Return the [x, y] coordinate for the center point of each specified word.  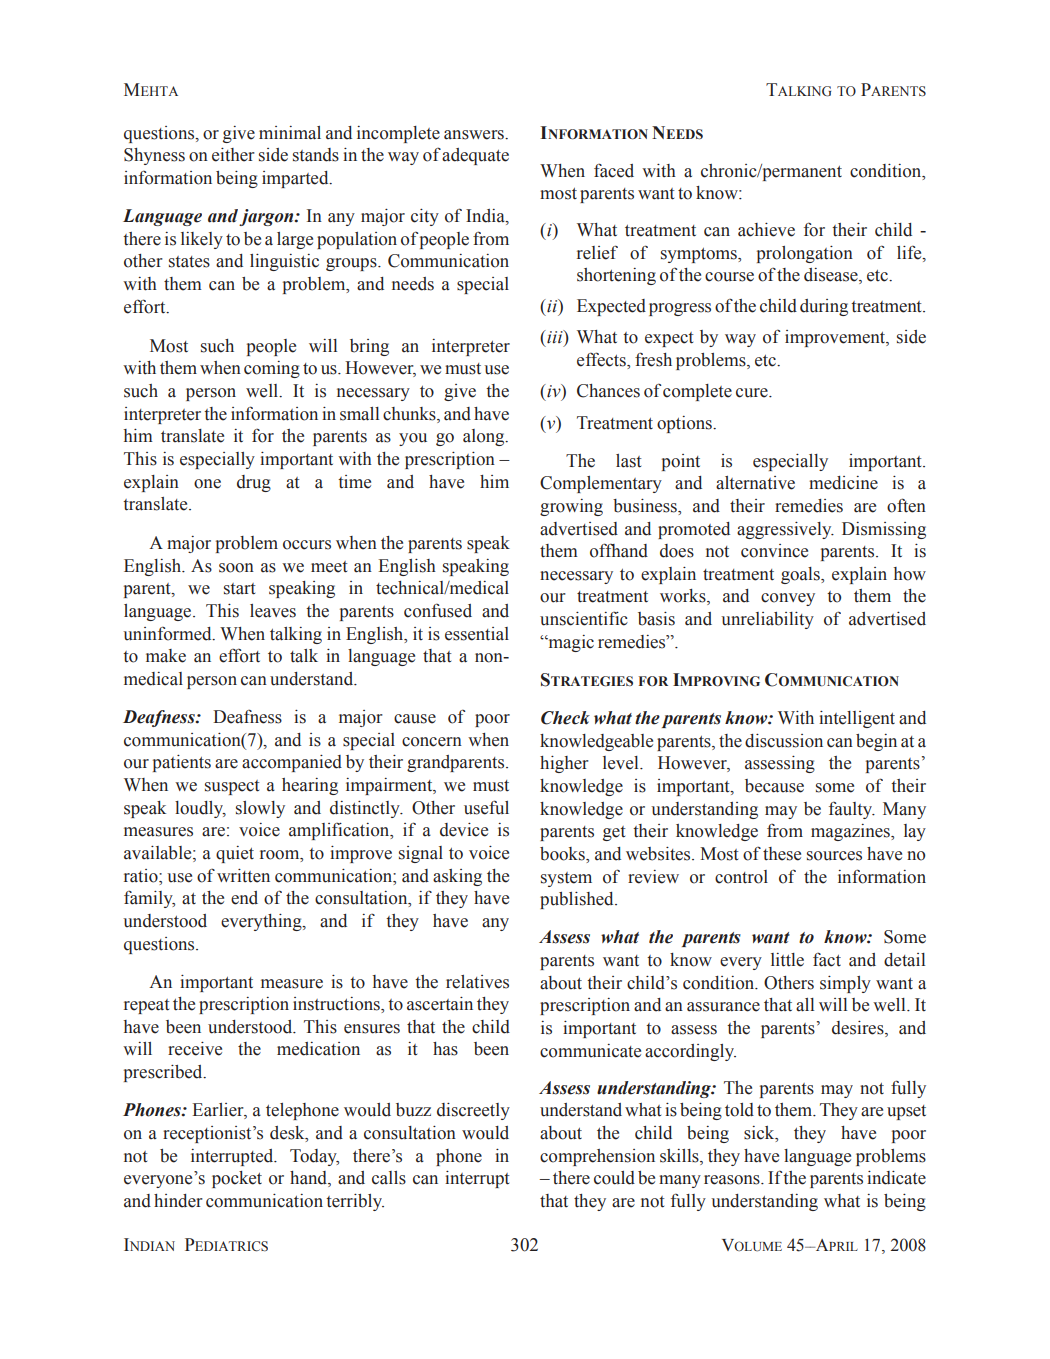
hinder [178, 1201]
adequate [475, 156]
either [233, 155]
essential [477, 634]
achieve [766, 230]
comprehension [597, 1157]
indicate [896, 1178]
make [166, 656]
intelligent [857, 719]
